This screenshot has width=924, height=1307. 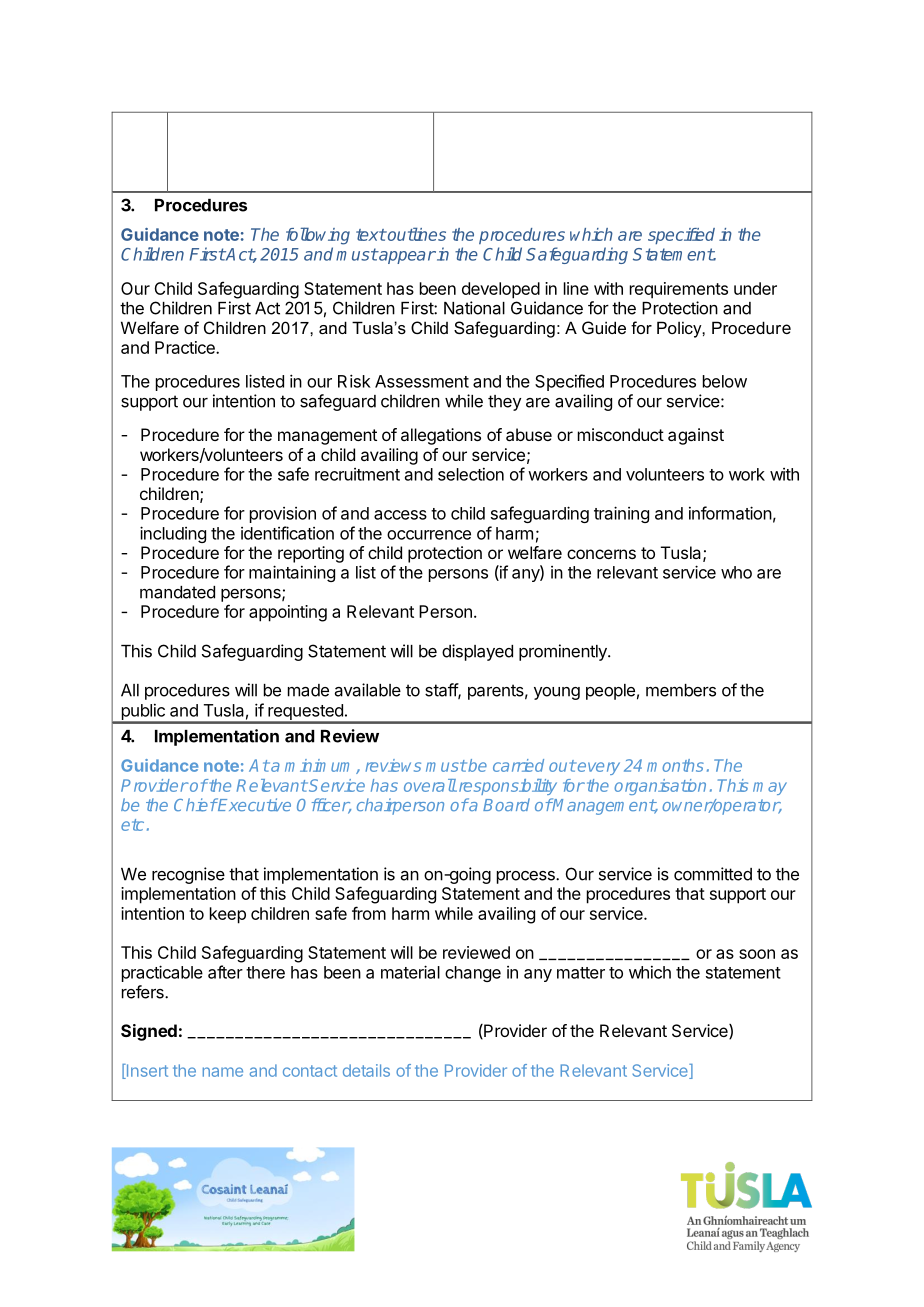 What do you see at coordinates (223, 1072) in the screenshot?
I see `name` at bounding box center [223, 1072].
